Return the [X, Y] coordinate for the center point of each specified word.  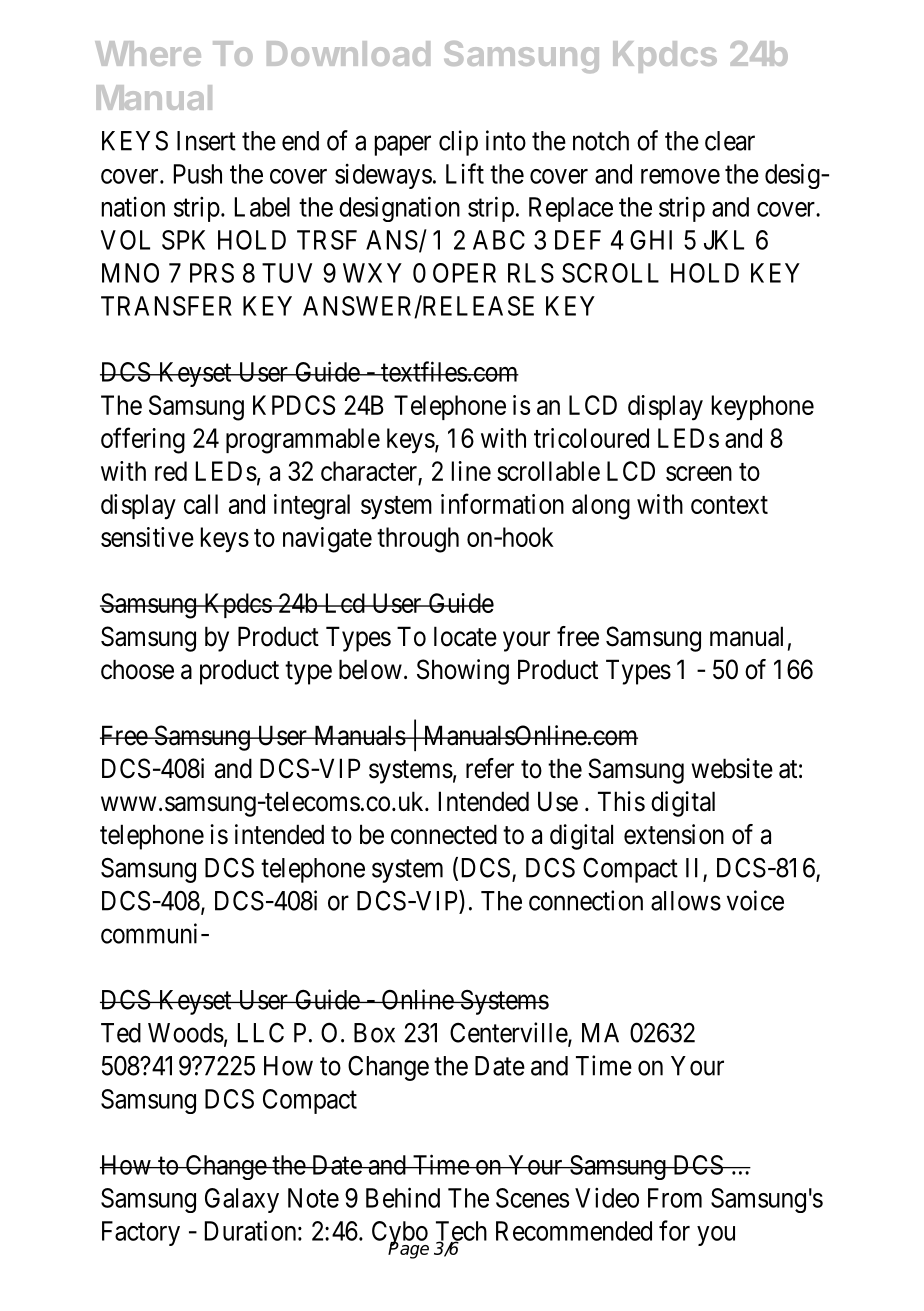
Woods [186, 1033]
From [675, 1198]
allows [686, 901]
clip [458, 143]
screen [699, 473]
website [732, 768]
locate [465, 636]
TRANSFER [166, 306]
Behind [403, 1197]
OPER [464, 273]
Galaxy [242, 1200]
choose [137, 669]
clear [730, 141]
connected [444, 834]
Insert [206, 141]
